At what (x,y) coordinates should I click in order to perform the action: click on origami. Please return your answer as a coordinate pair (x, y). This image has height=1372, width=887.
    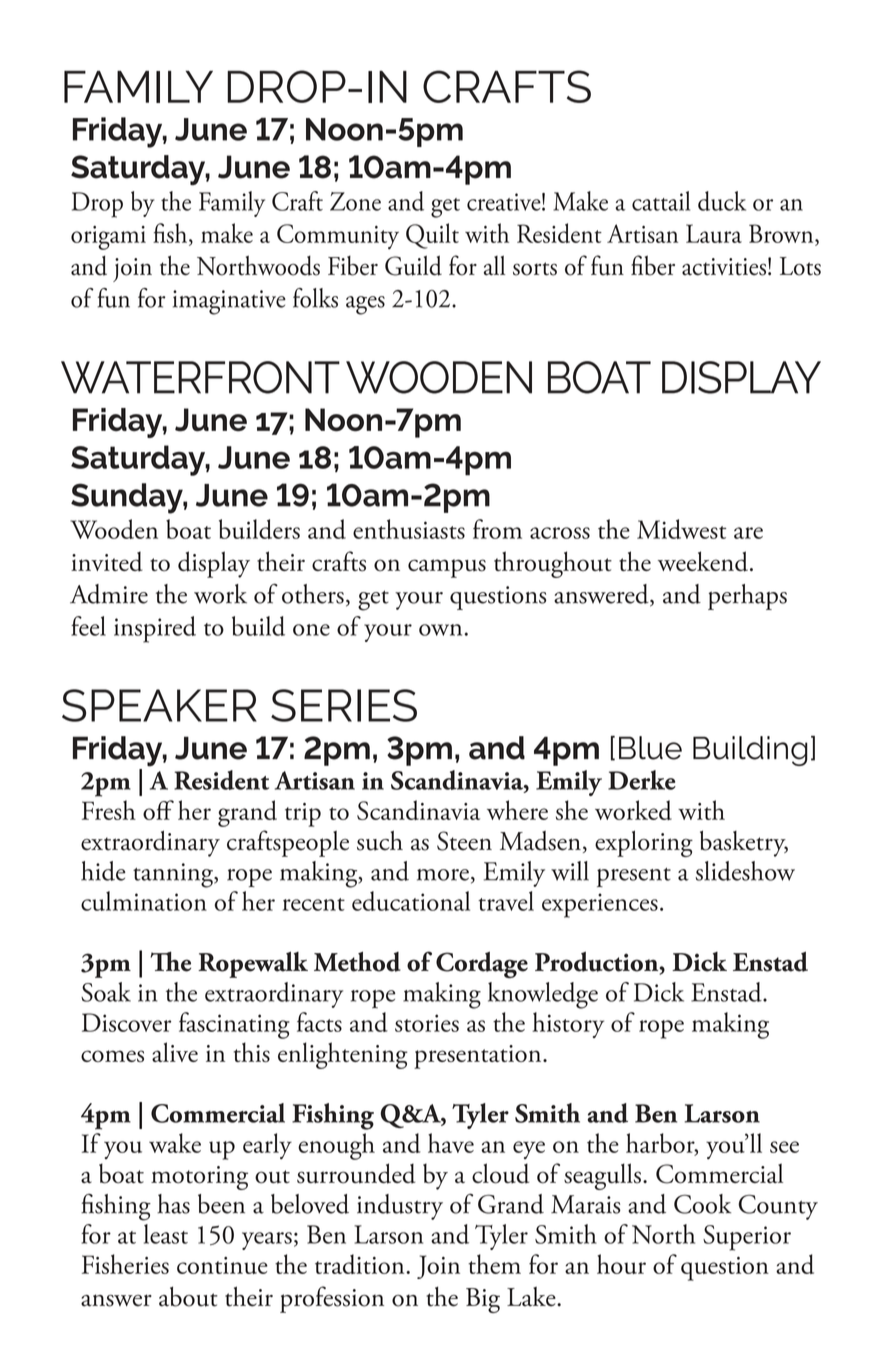
    Looking at the image, I should click on (108, 238).
